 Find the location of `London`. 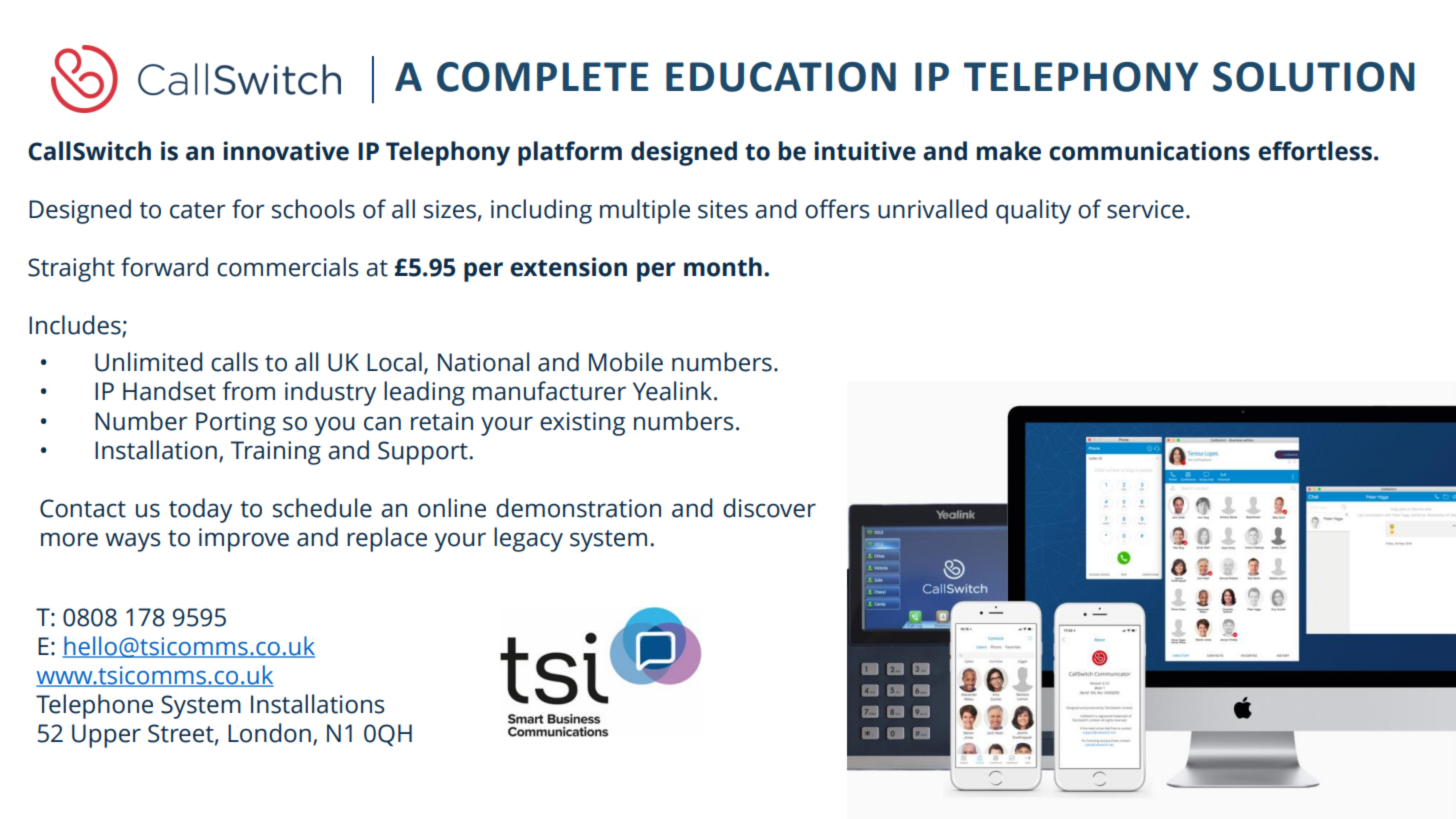

London is located at coordinates (269, 733).
